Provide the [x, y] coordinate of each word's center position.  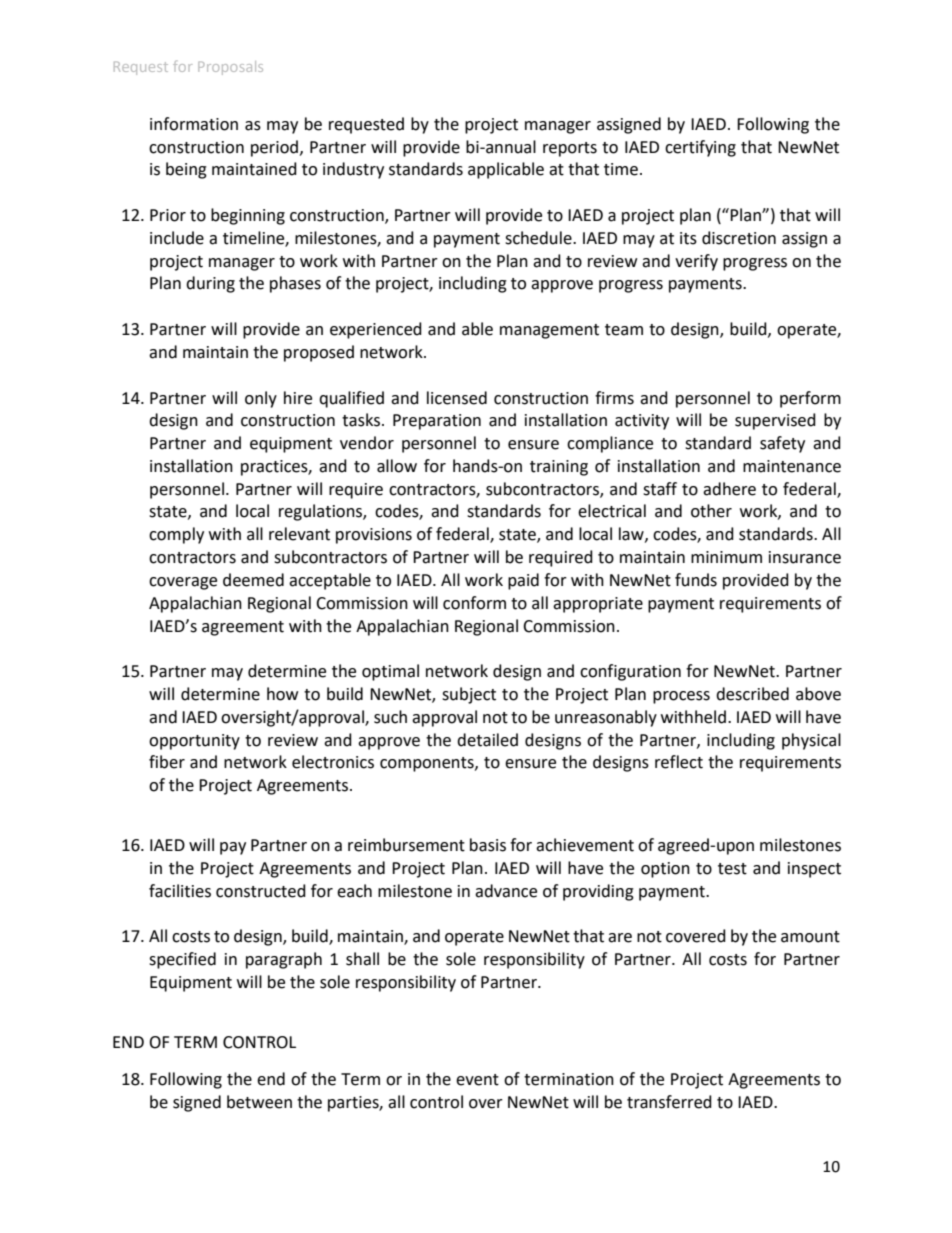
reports [570, 149]
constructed [261, 891]
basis [488, 845]
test [732, 869]
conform [474, 603]
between [259, 1102]
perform [810, 399]
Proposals [230, 68]
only [261, 399]
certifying [700, 148]
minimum [726, 557]
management [549, 331]
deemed [253, 580]
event [477, 1080]
